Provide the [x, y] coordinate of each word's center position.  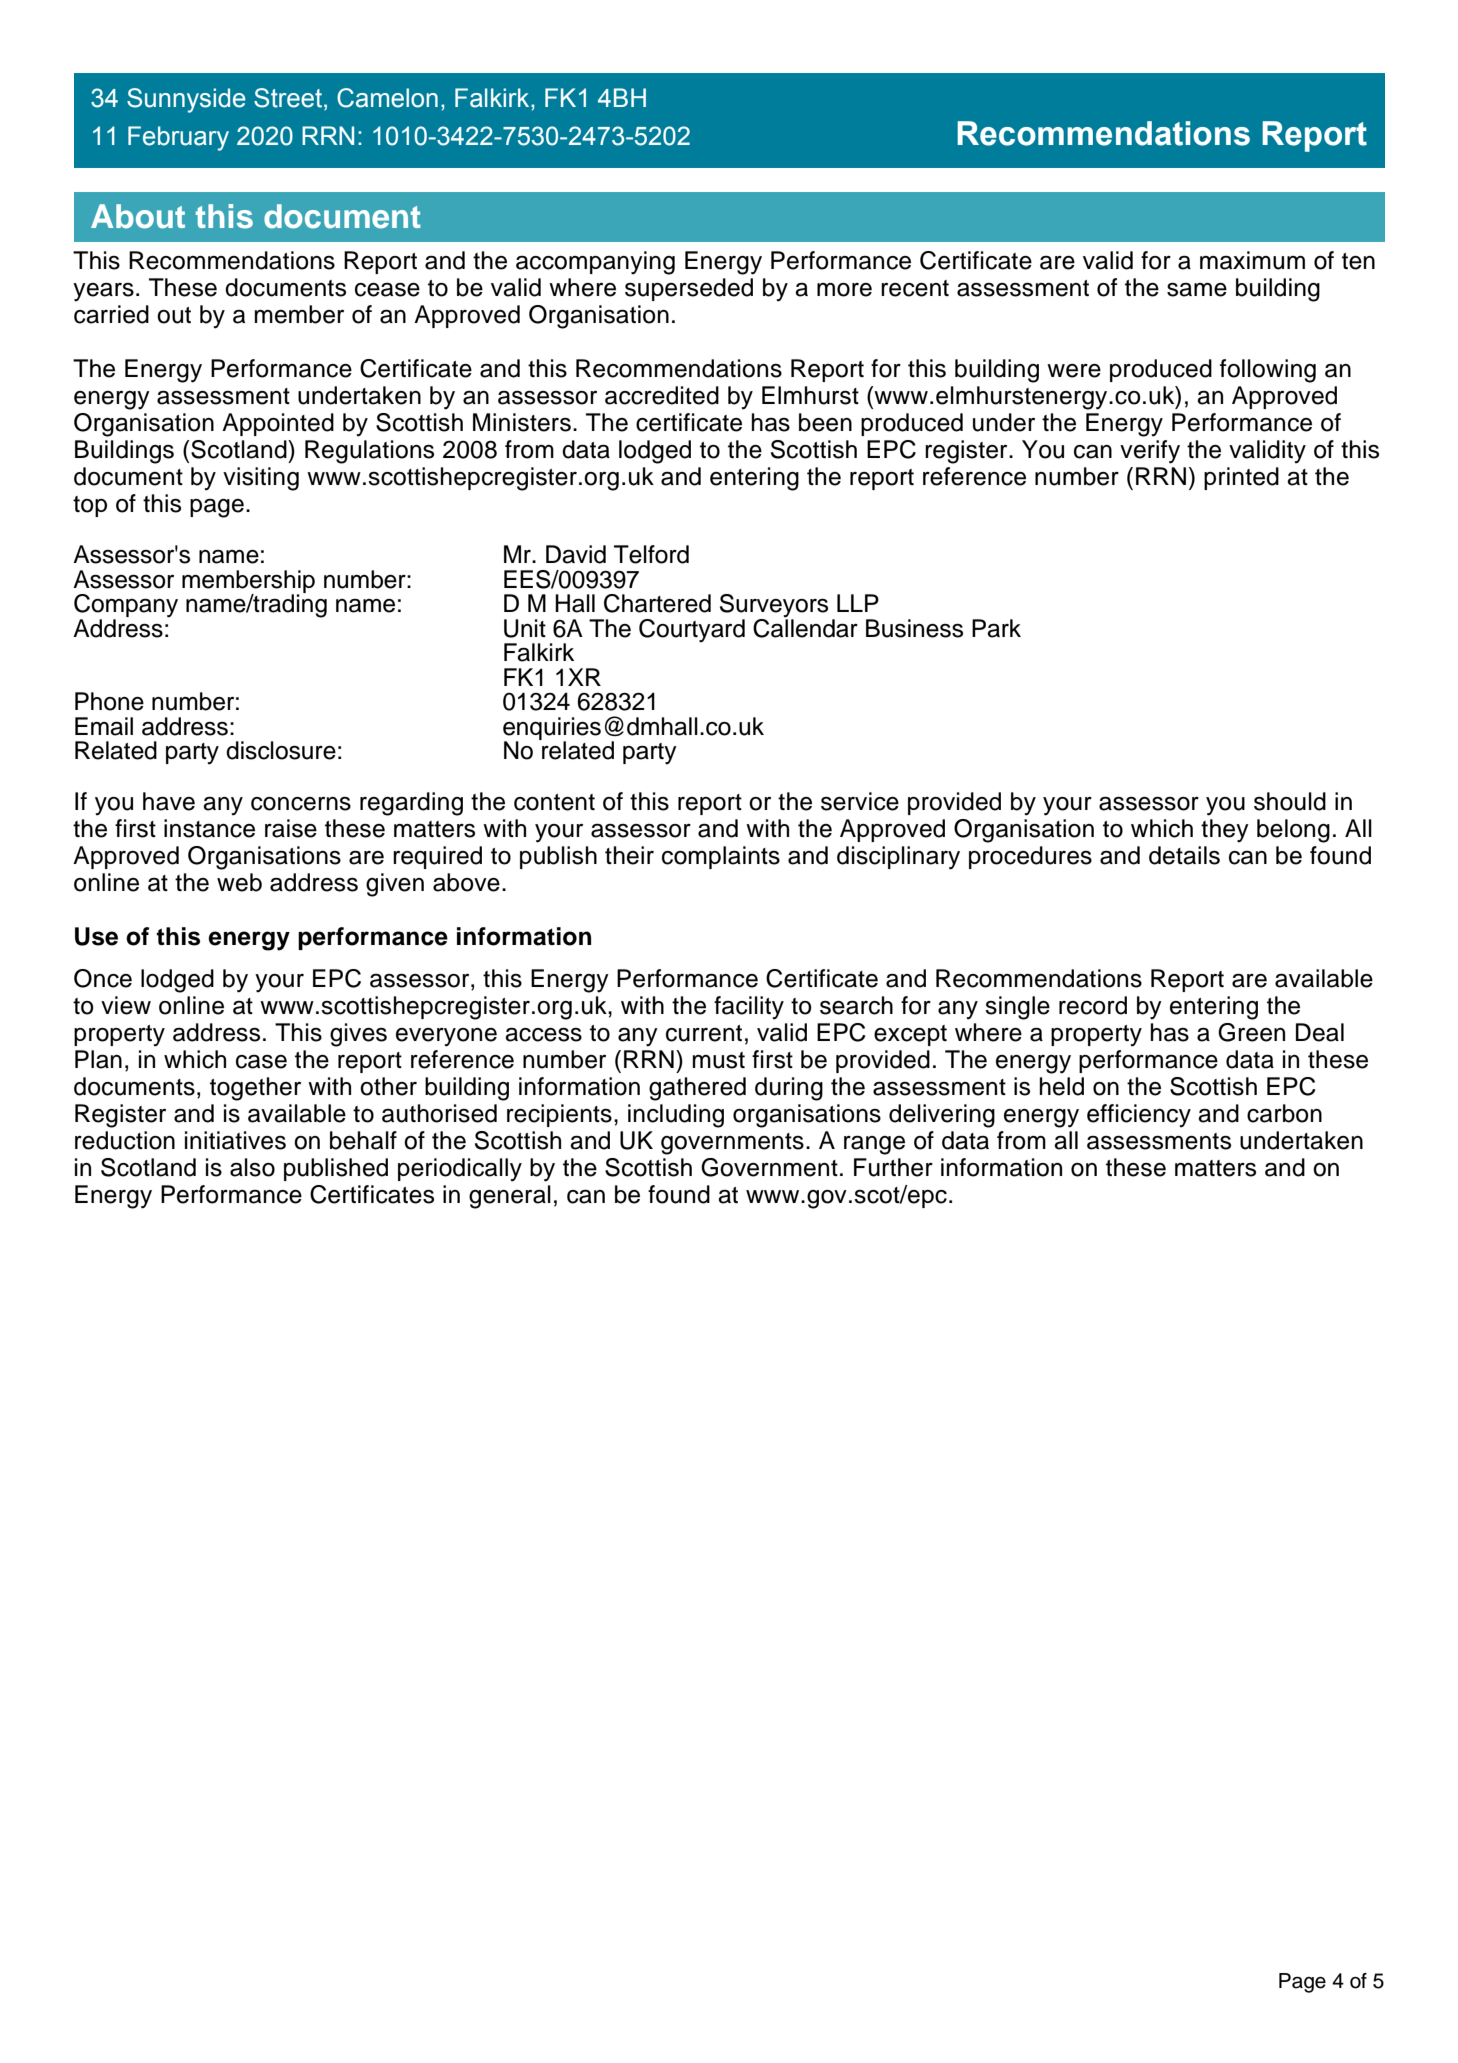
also [252, 1167]
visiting [261, 479]
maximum [1252, 260]
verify [1150, 452]
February [178, 138]
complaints [721, 857]
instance [209, 828]
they [1225, 831]
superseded [689, 289]
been [825, 422]
